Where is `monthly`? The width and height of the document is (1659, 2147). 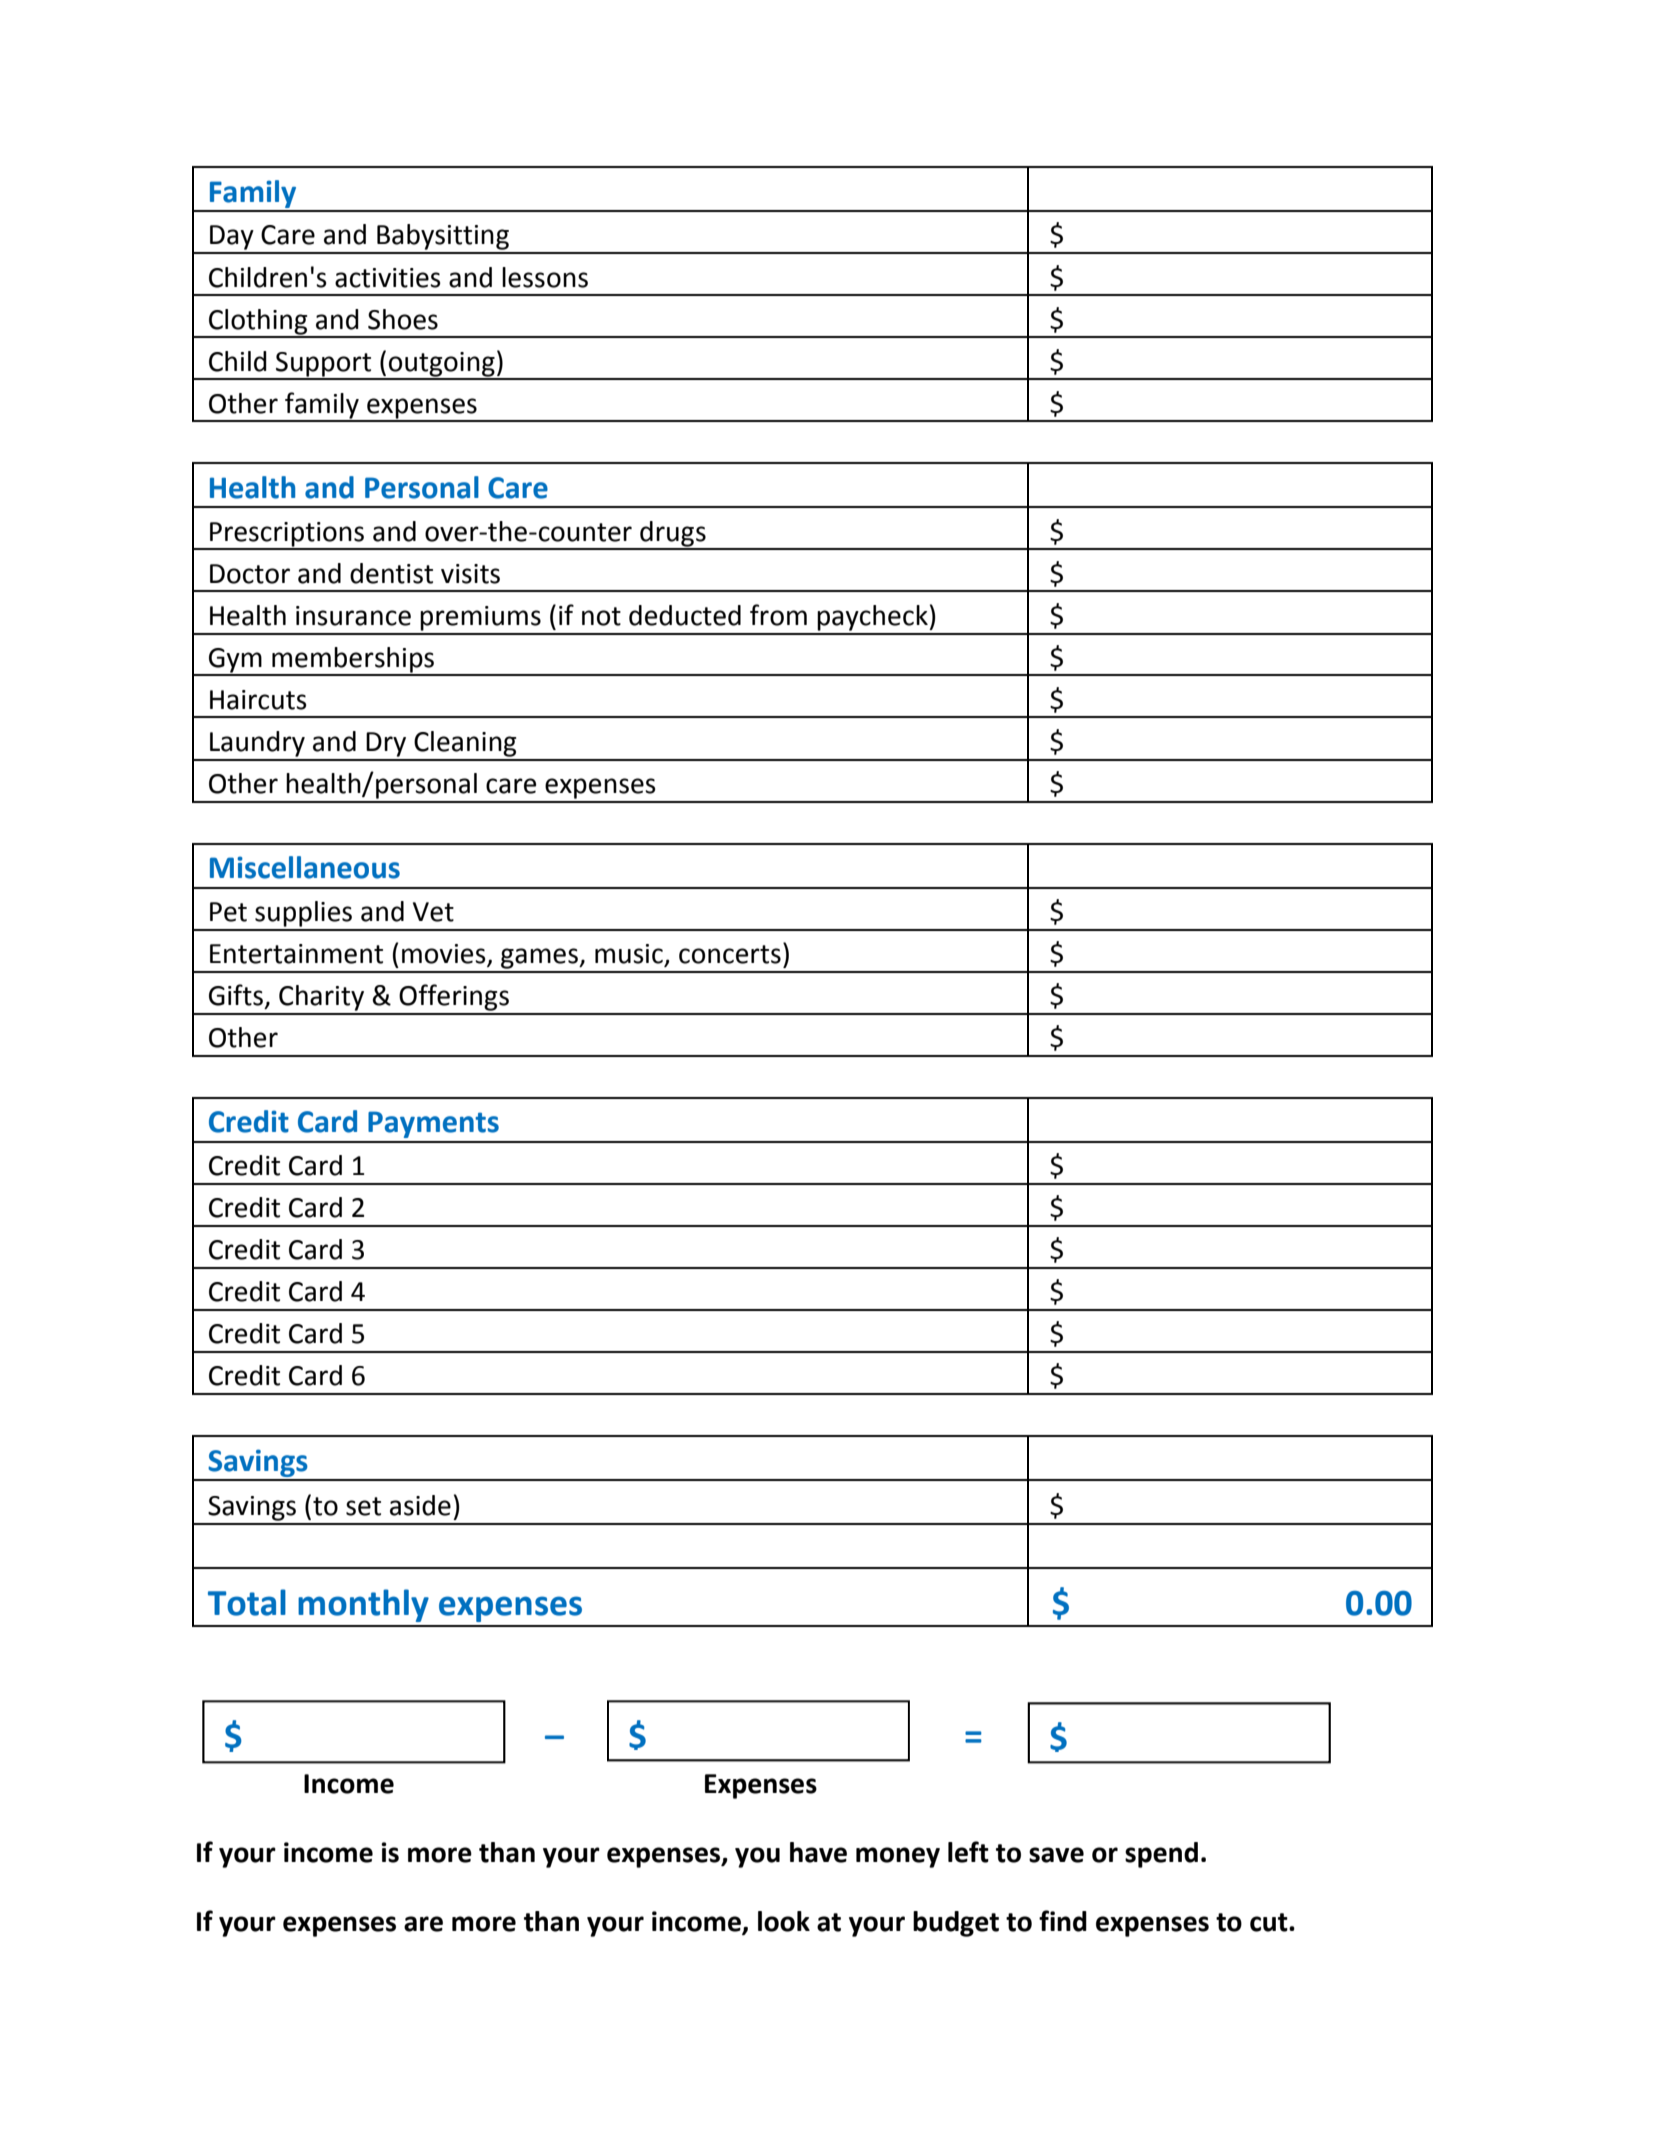
monthly is located at coordinates (363, 1605).
